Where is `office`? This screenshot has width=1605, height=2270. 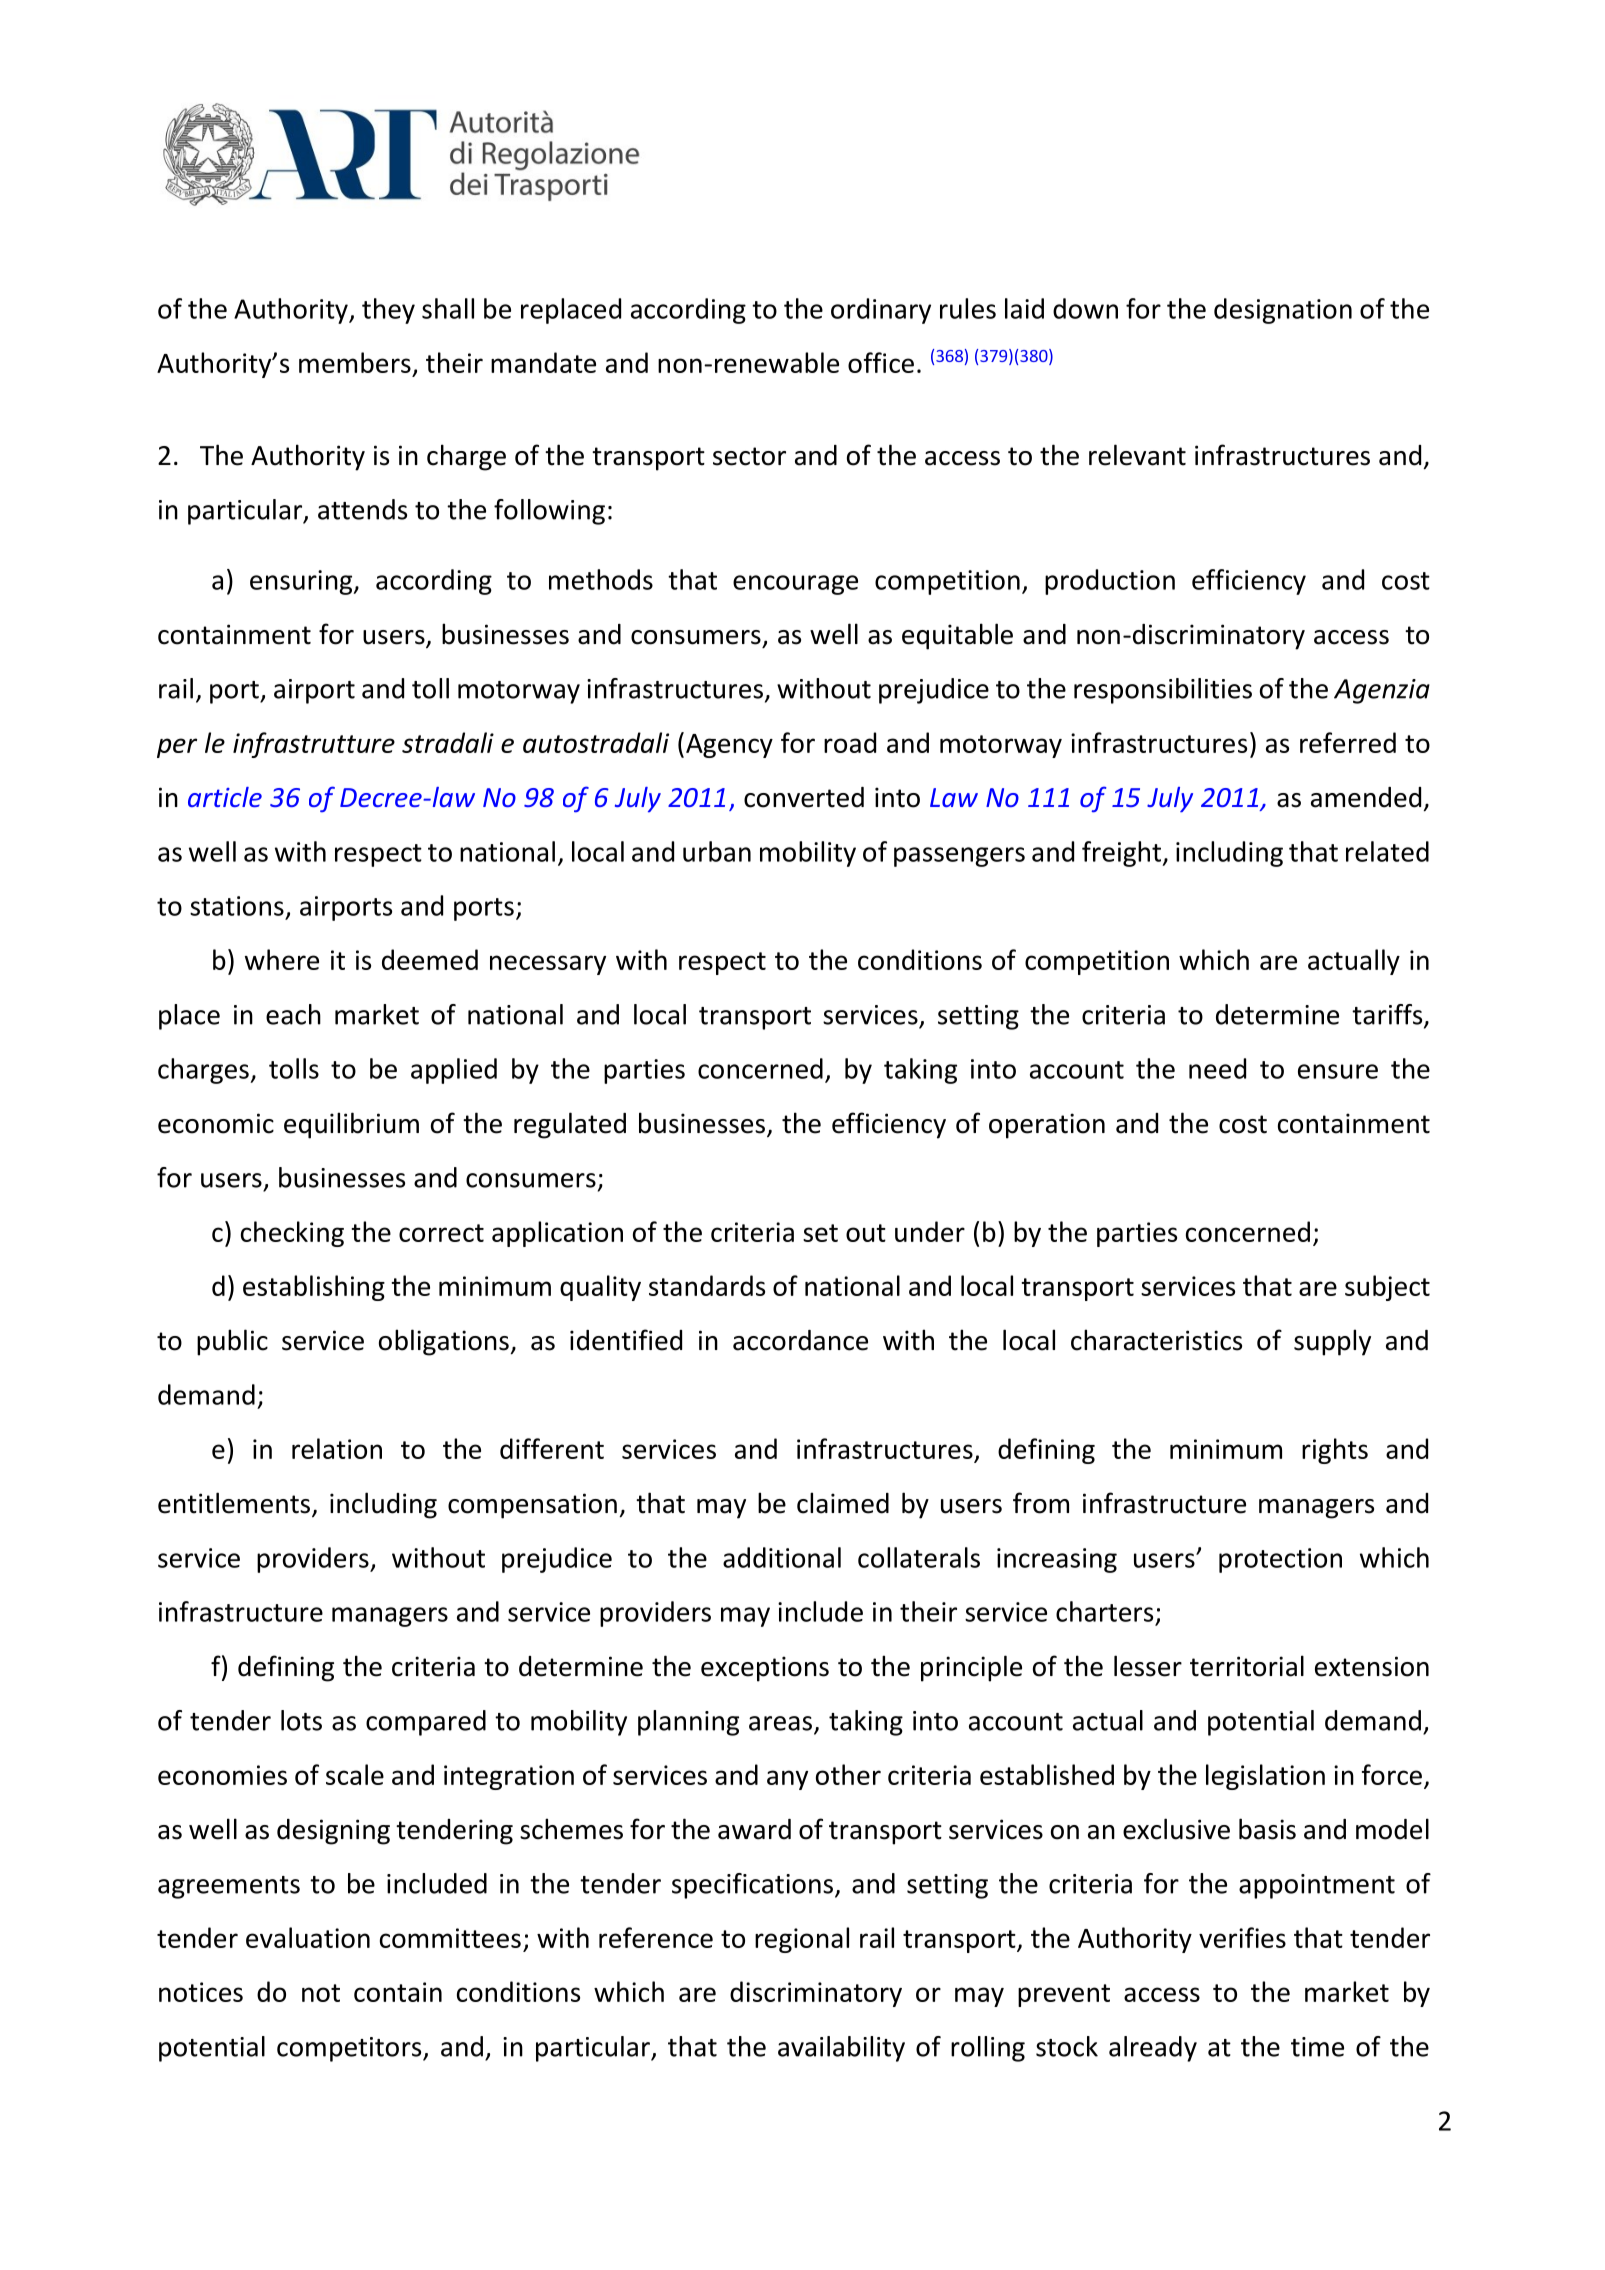
office is located at coordinates (881, 362).
